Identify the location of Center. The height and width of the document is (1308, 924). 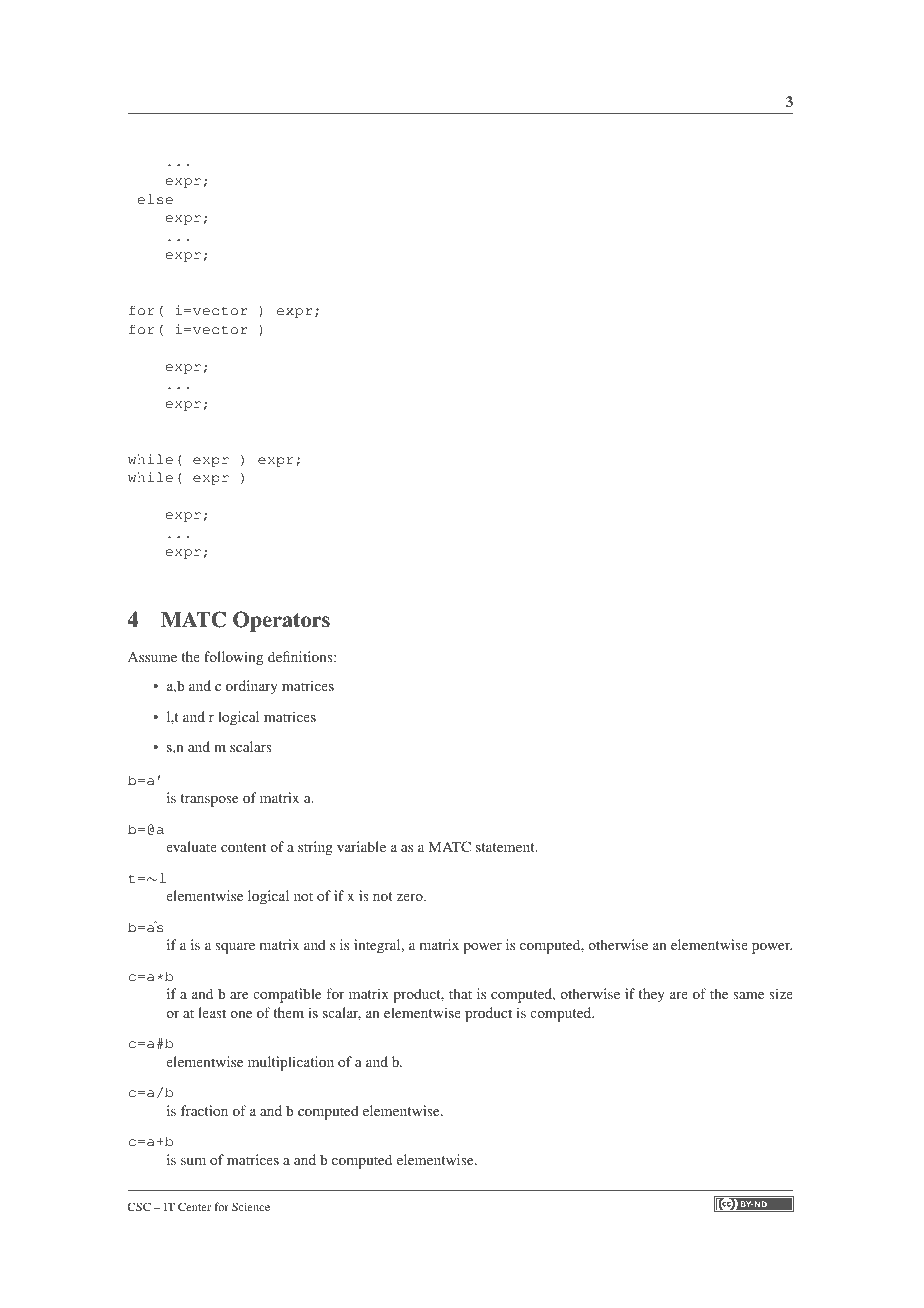
(194, 1206).
